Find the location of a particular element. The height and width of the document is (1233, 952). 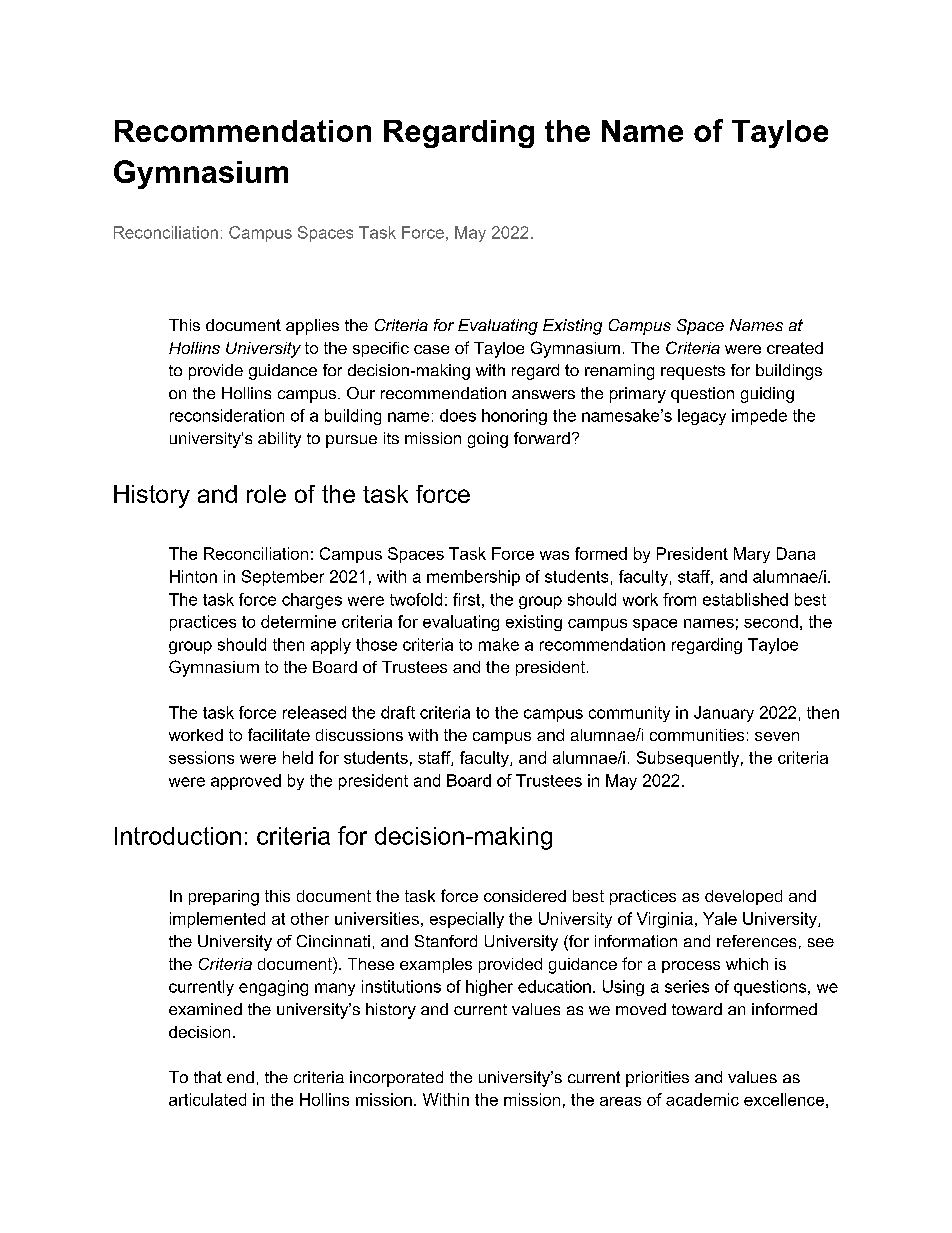

draft is located at coordinates (398, 712).
